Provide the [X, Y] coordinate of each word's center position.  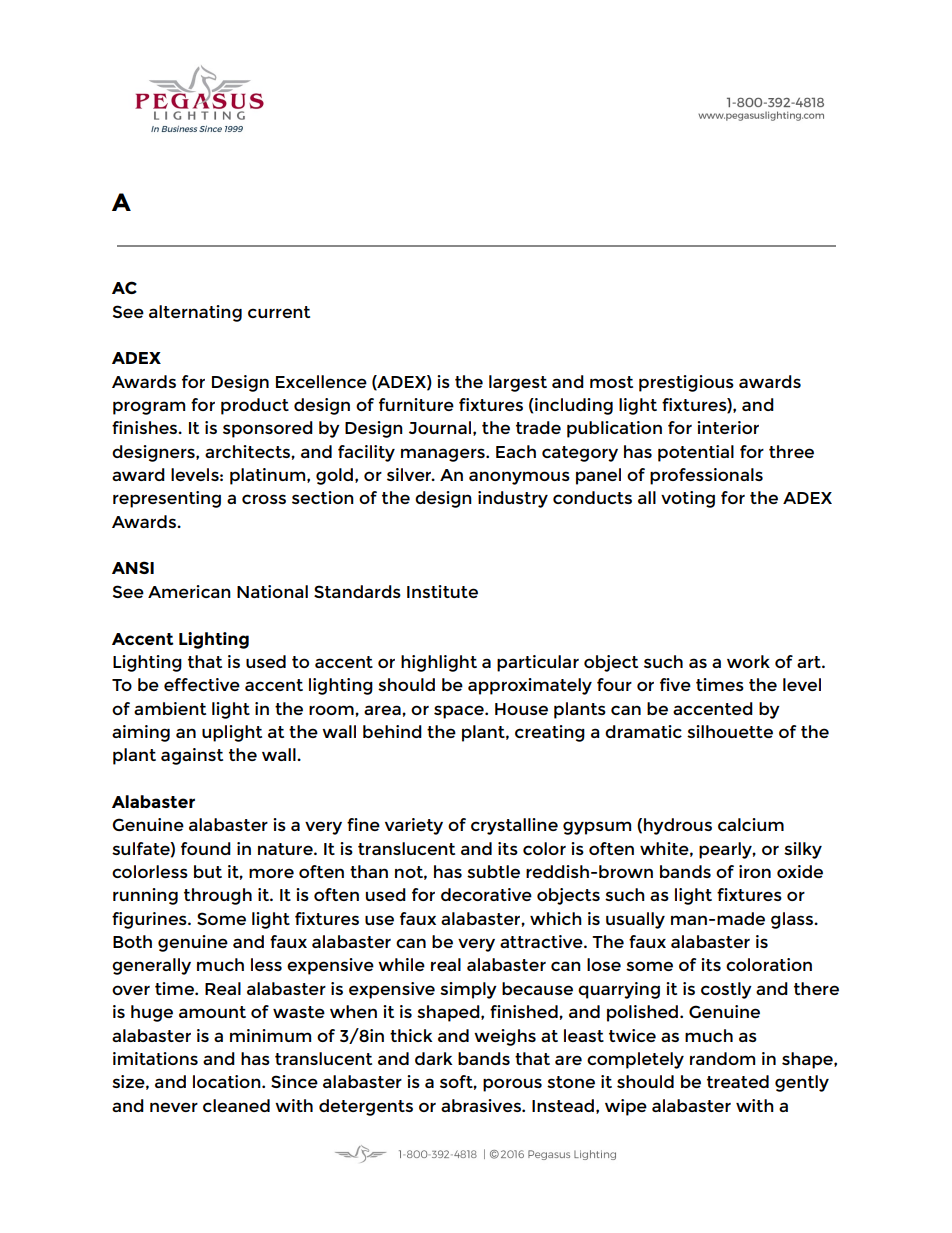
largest [518, 383]
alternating [195, 313]
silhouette [730, 731]
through [218, 896]
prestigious [686, 383]
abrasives [482, 1105]
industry [513, 499]
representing [167, 499]
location [228, 1081]
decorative [486, 894]
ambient [170, 708]
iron [755, 871]
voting [688, 499]
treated [738, 1081]
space [460, 712]
